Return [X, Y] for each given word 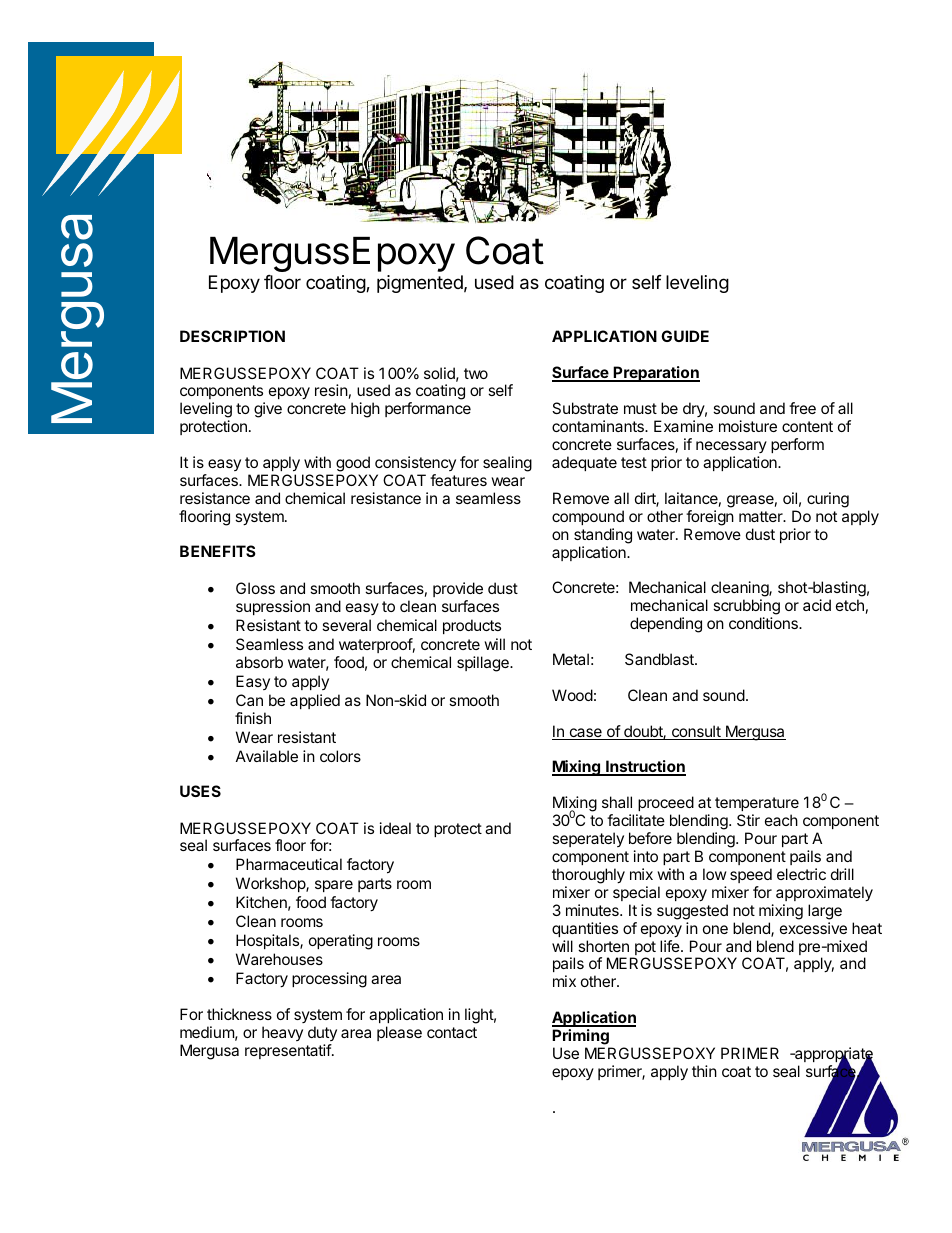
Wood [572, 695]
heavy [282, 1033]
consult [696, 732]
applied [315, 701]
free [802, 408]
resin [331, 390]
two [476, 373]
